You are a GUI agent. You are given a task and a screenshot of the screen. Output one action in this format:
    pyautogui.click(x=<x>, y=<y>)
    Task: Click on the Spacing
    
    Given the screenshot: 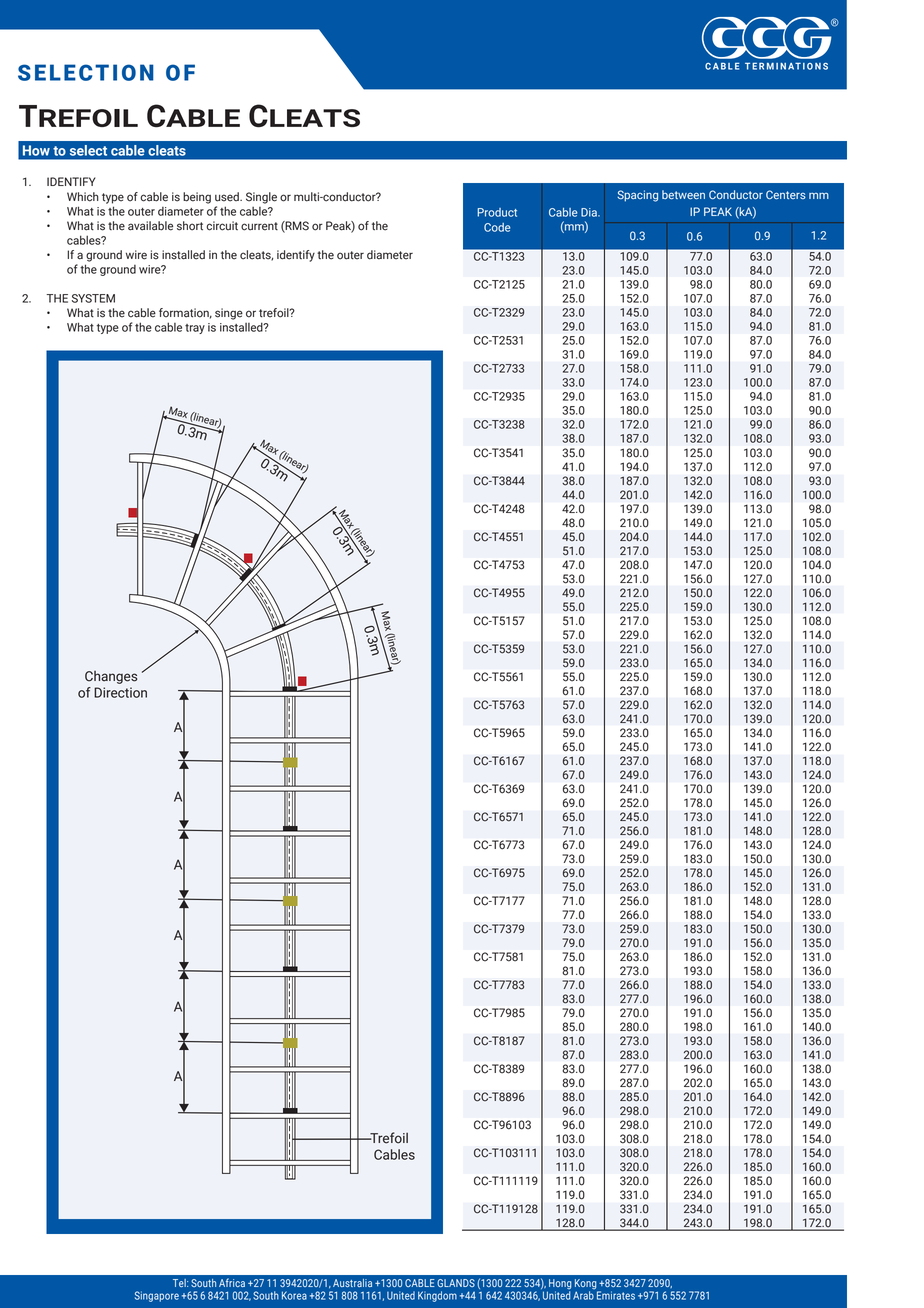 What is the action you would take?
    pyautogui.click(x=637, y=196)
